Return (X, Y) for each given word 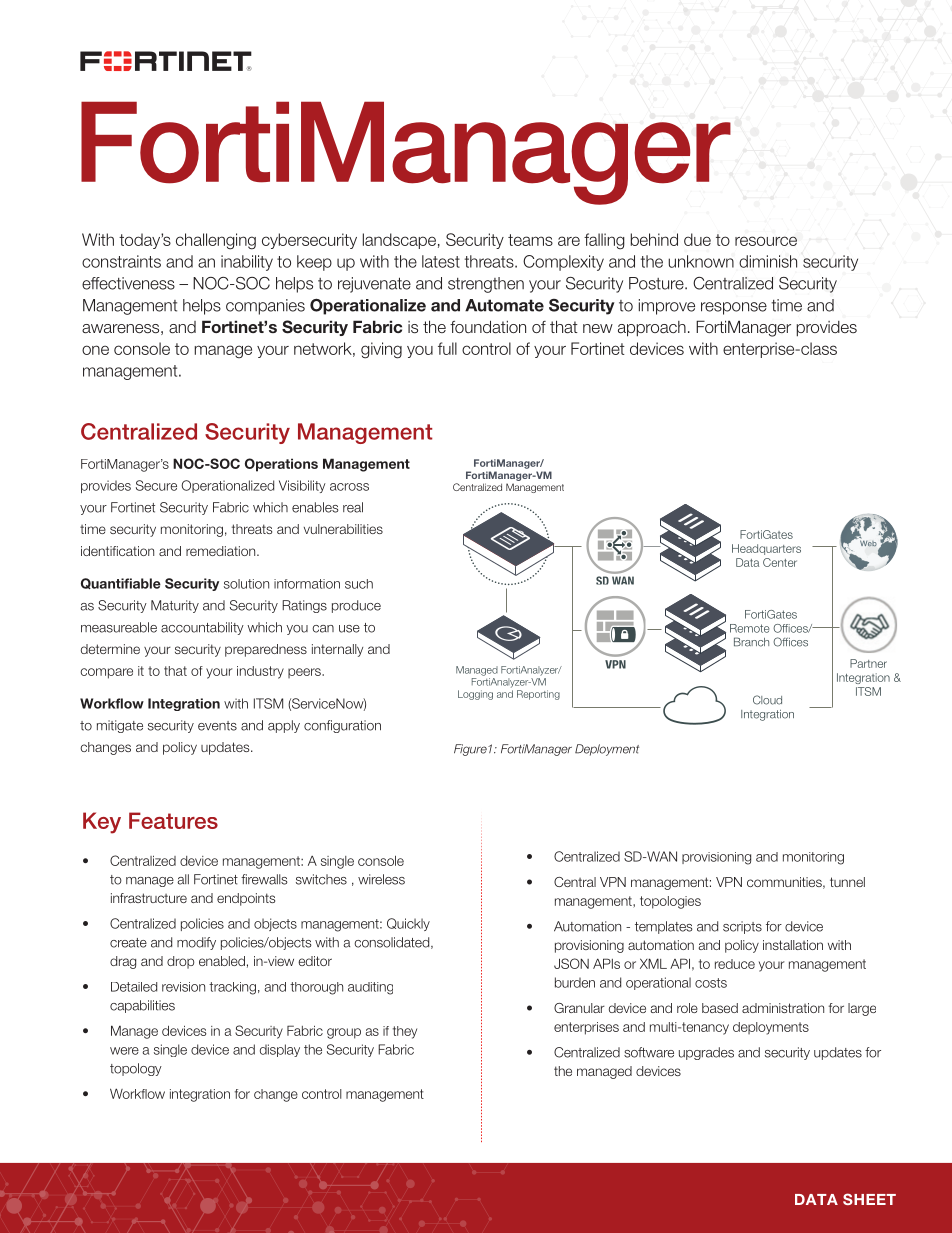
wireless (381, 879)
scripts (742, 927)
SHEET (869, 1199)
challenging (216, 241)
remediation (222, 551)
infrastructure (149, 898)
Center (780, 562)
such (359, 584)
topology (136, 1069)
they (405, 1032)
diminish (768, 261)
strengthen (486, 285)
